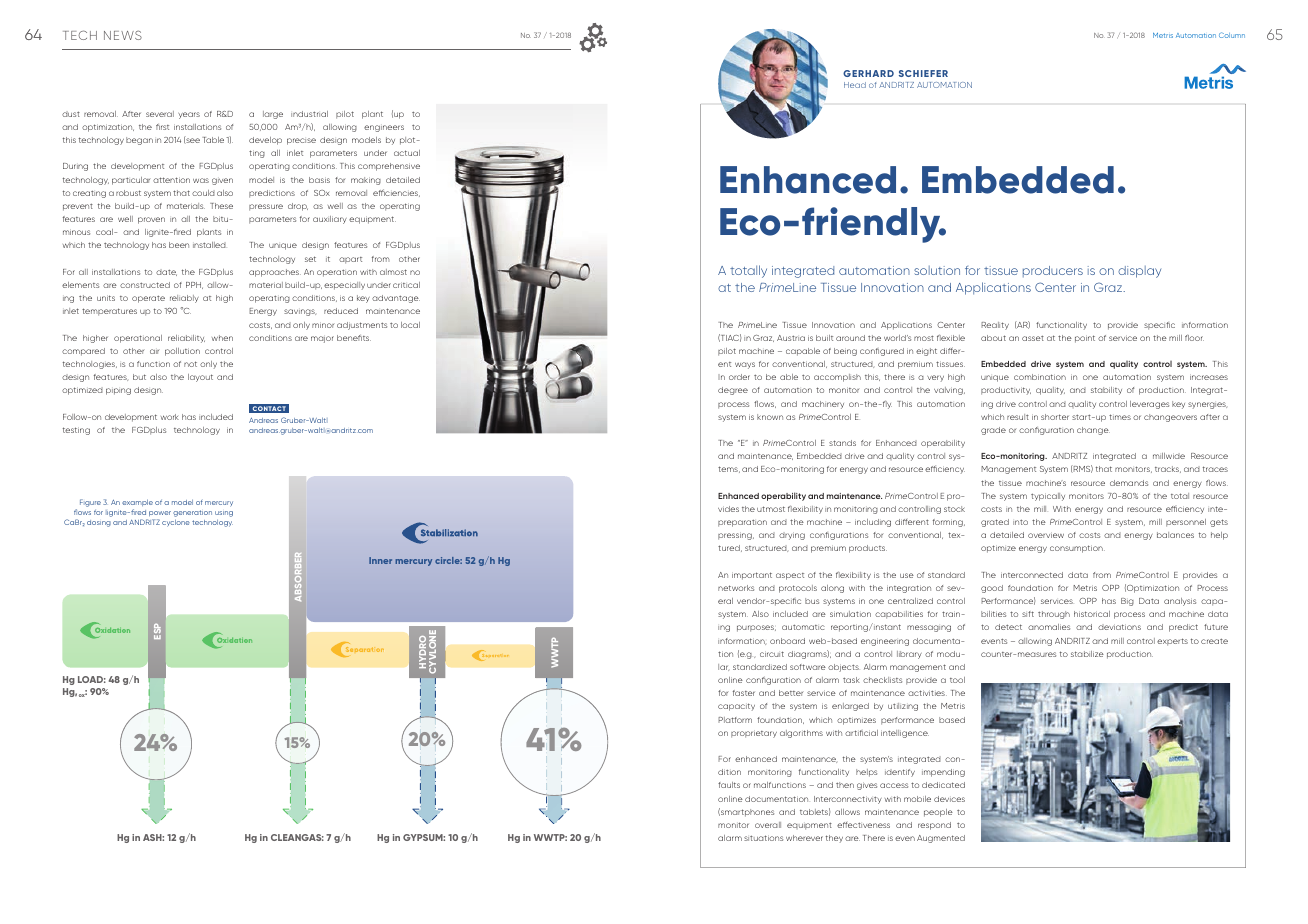 This screenshot has height=924, width=1308. Describe the element at coordinates (221, 206) in the screenshot. I see `These` at that location.
